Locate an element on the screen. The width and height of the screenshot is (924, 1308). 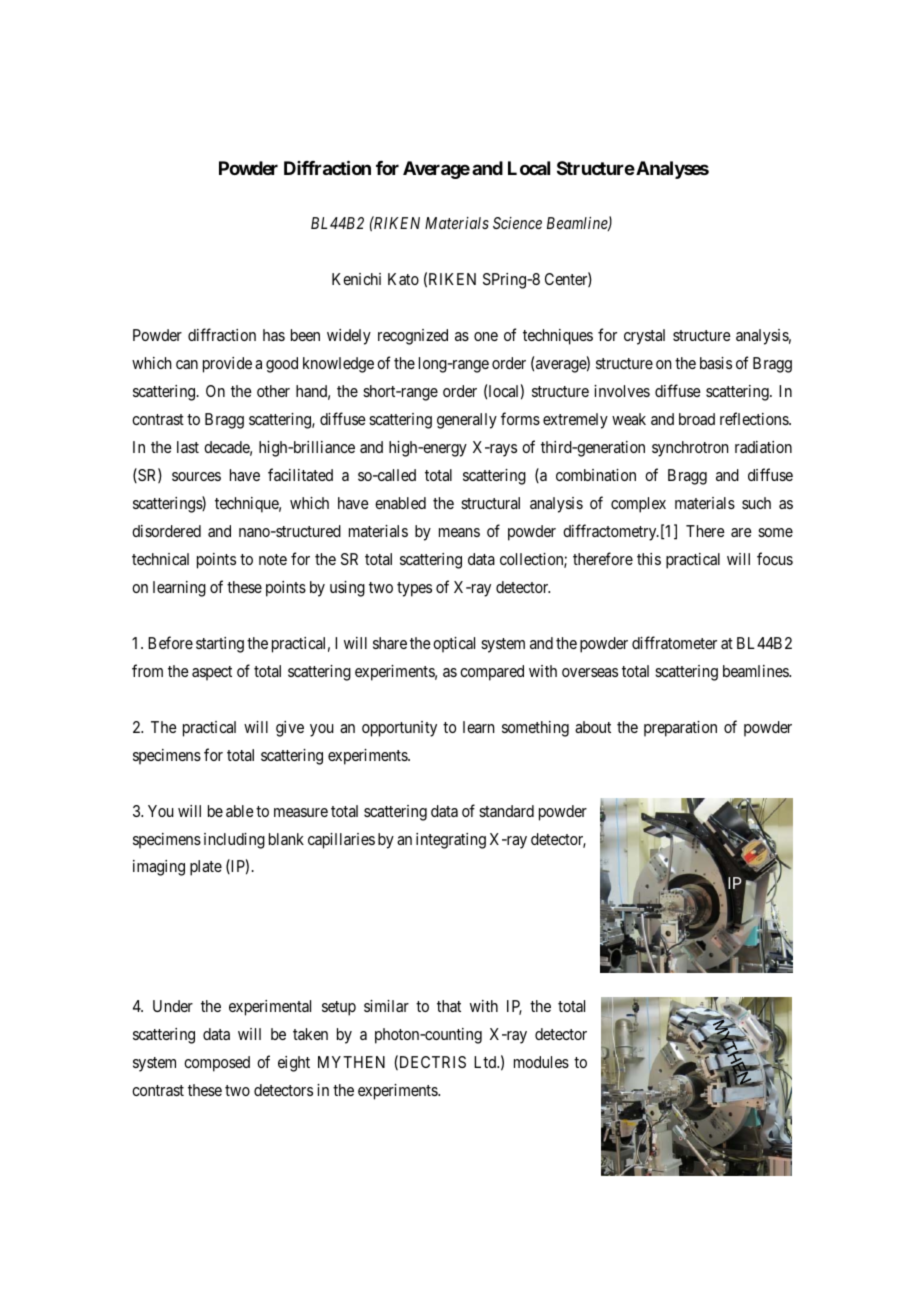
basis is located at coordinates (716, 363).
